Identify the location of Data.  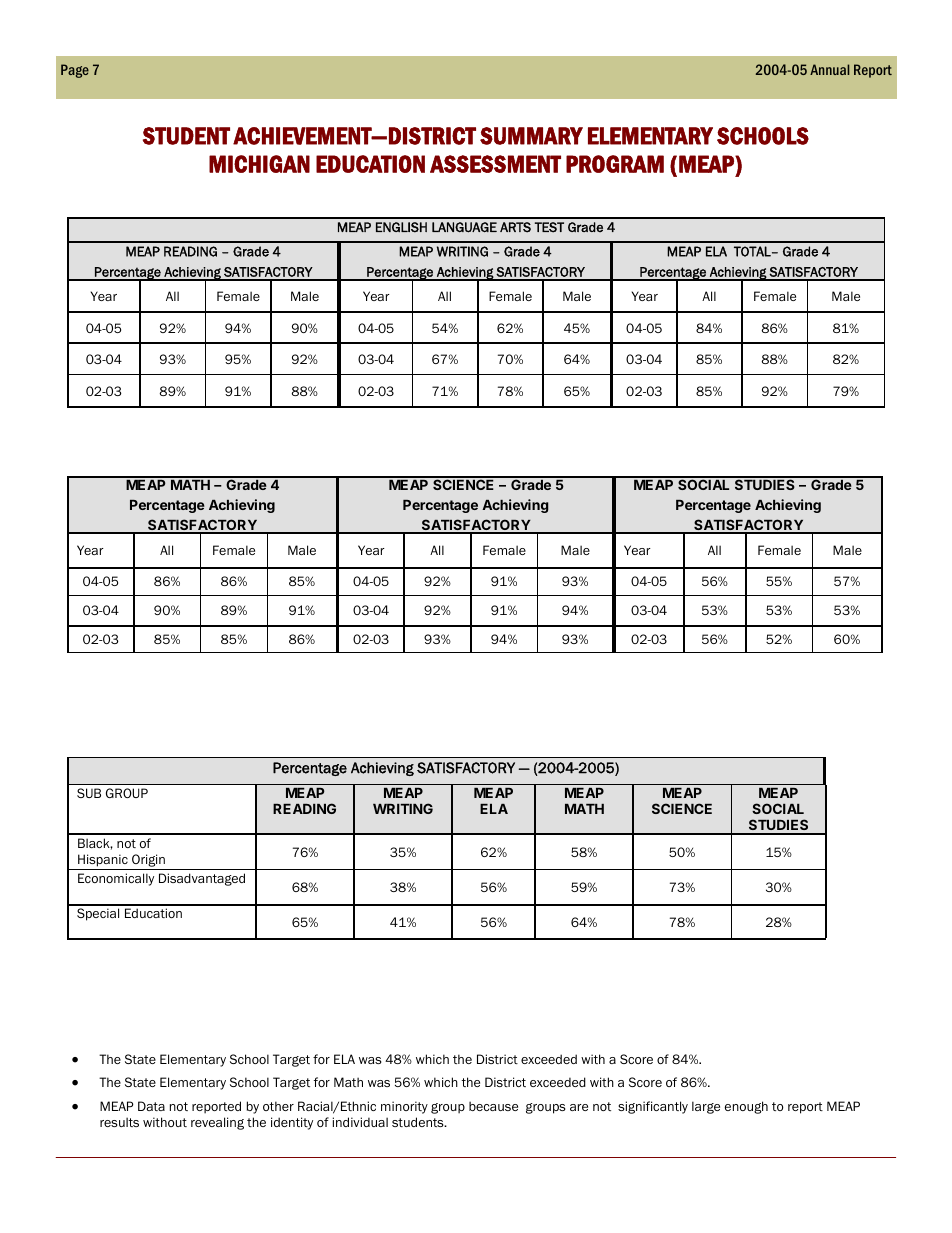
(151, 1106).
